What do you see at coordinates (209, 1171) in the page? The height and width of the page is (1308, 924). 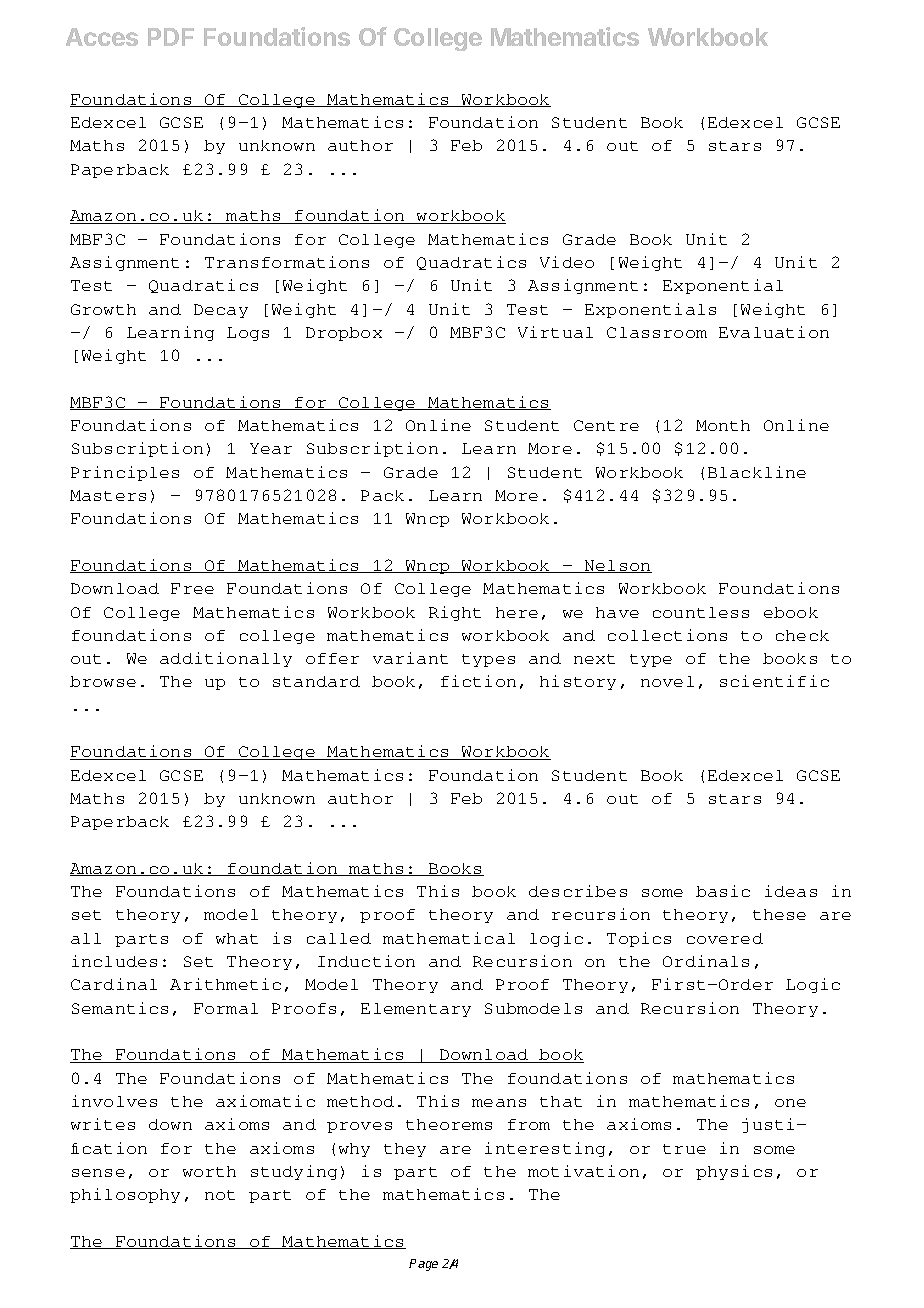 I see `worth` at bounding box center [209, 1171].
